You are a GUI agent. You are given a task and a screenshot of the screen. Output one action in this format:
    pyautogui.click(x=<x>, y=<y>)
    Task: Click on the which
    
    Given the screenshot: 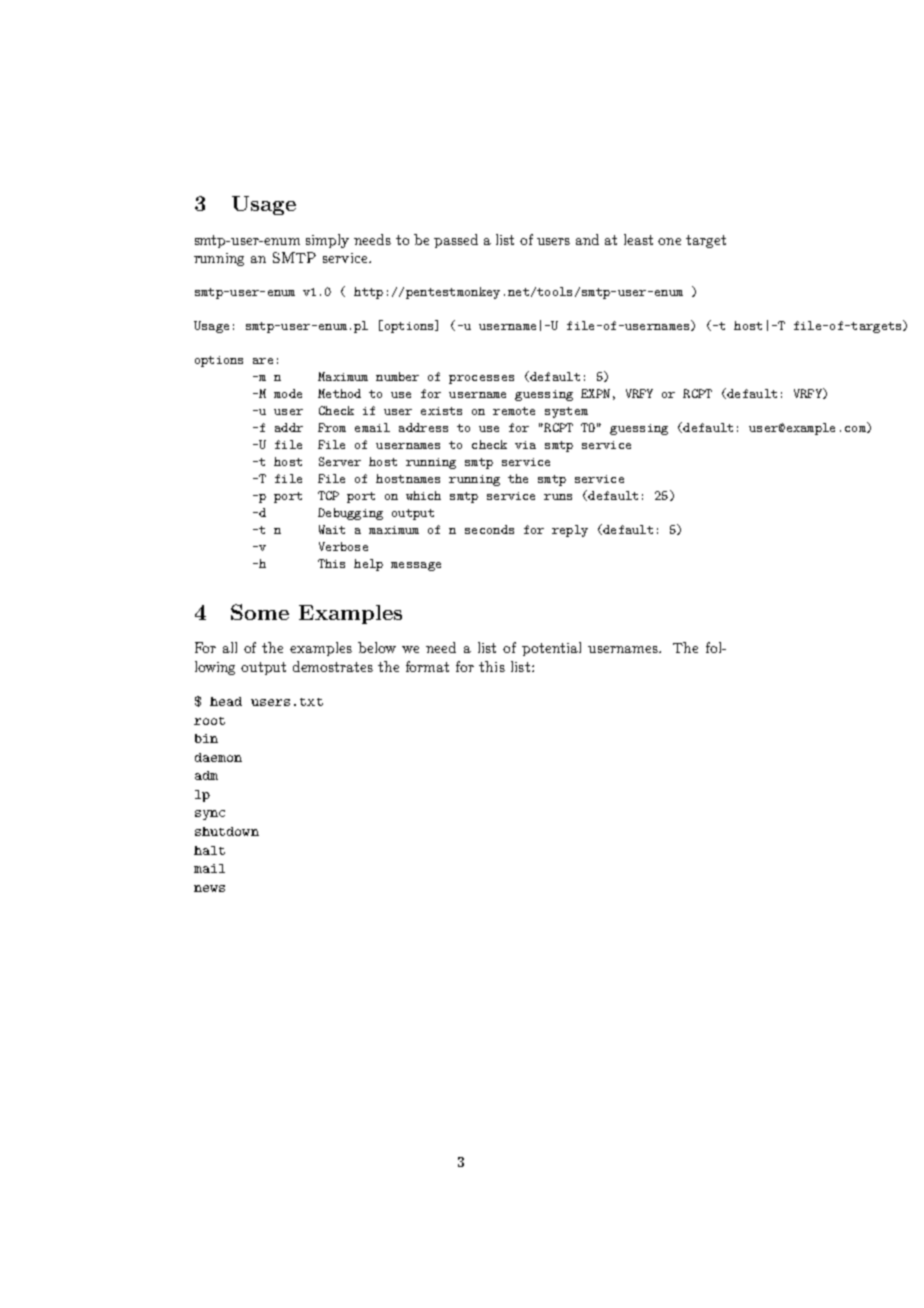 What is the action you would take?
    pyautogui.click(x=423, y=495)
